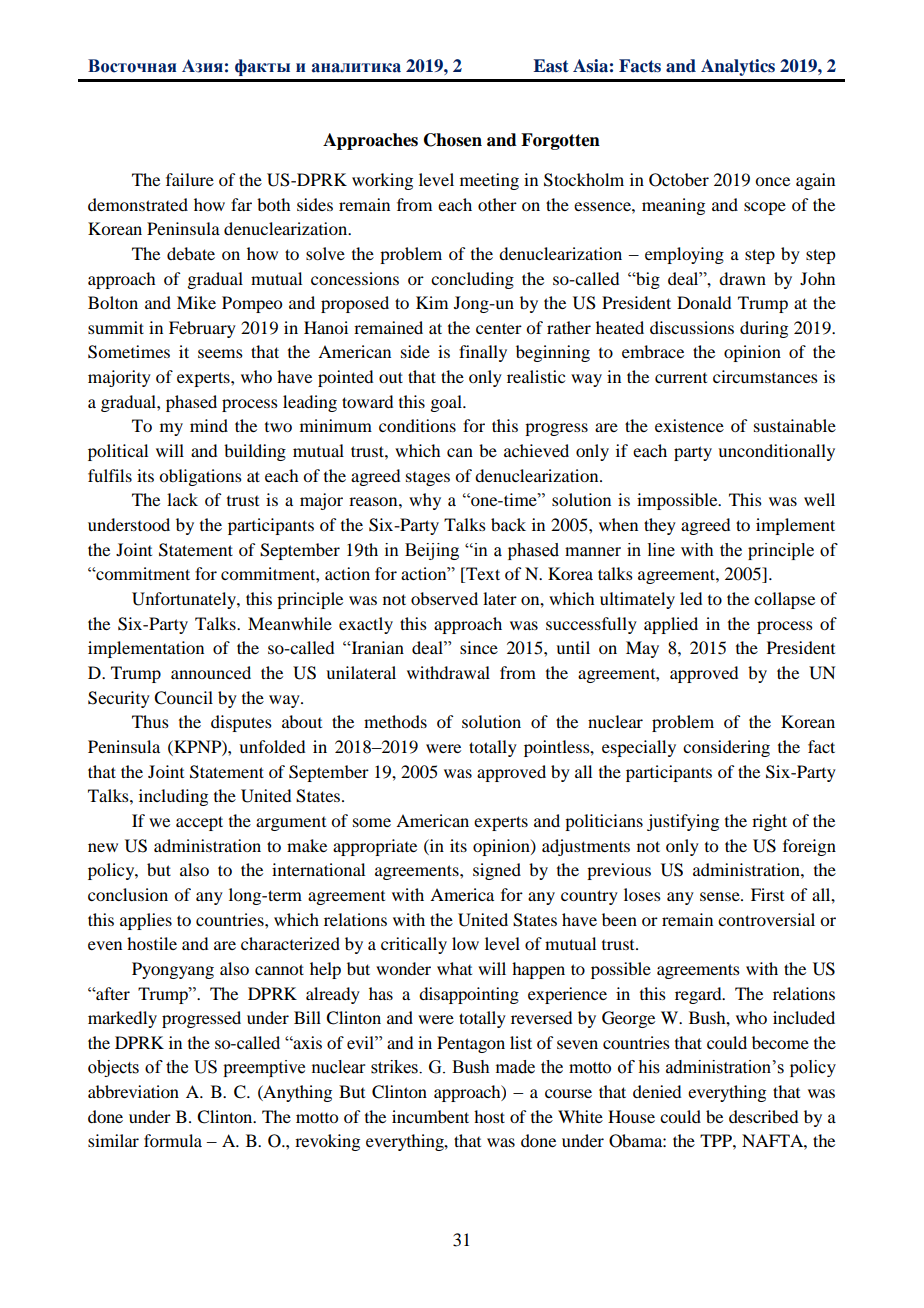 Image resolution: width=924 pixels, height=1308 pixels. Describe the element at coordinates (444, 598) in the screenshot. I see `observed` at that location.
